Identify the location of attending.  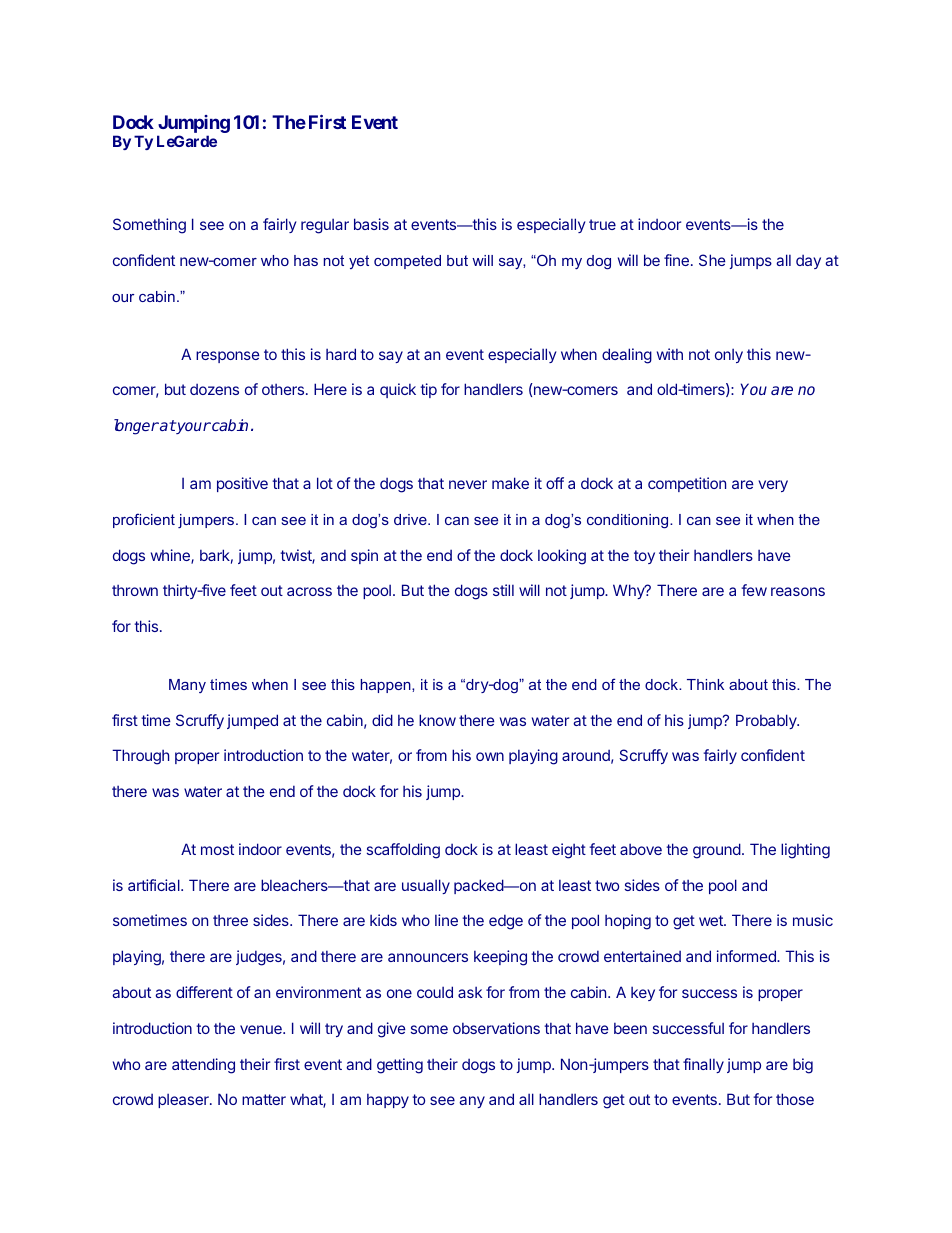
(203, 1066).
